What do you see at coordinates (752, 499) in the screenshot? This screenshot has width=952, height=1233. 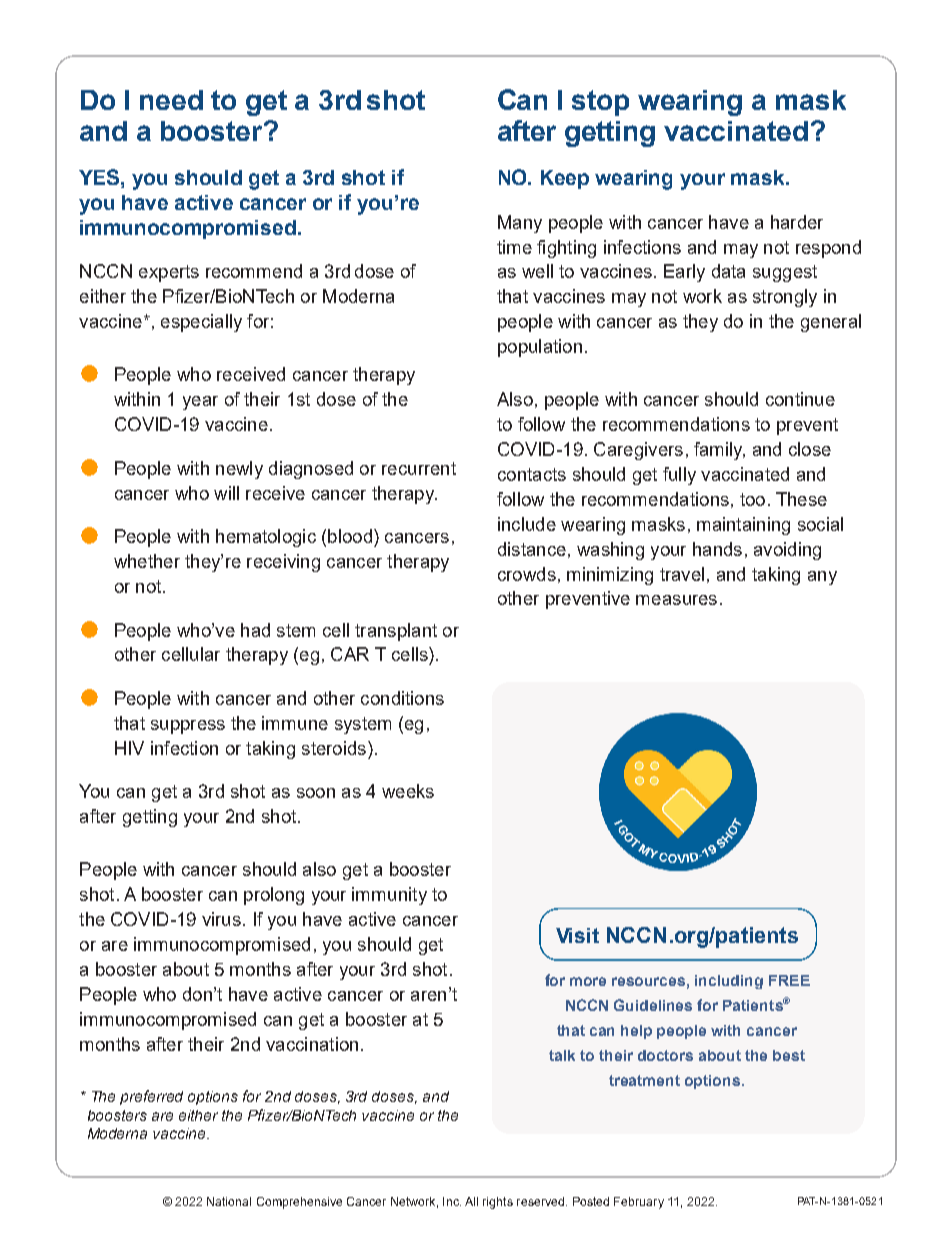 I see `too` at bounding box center [752, 499].
